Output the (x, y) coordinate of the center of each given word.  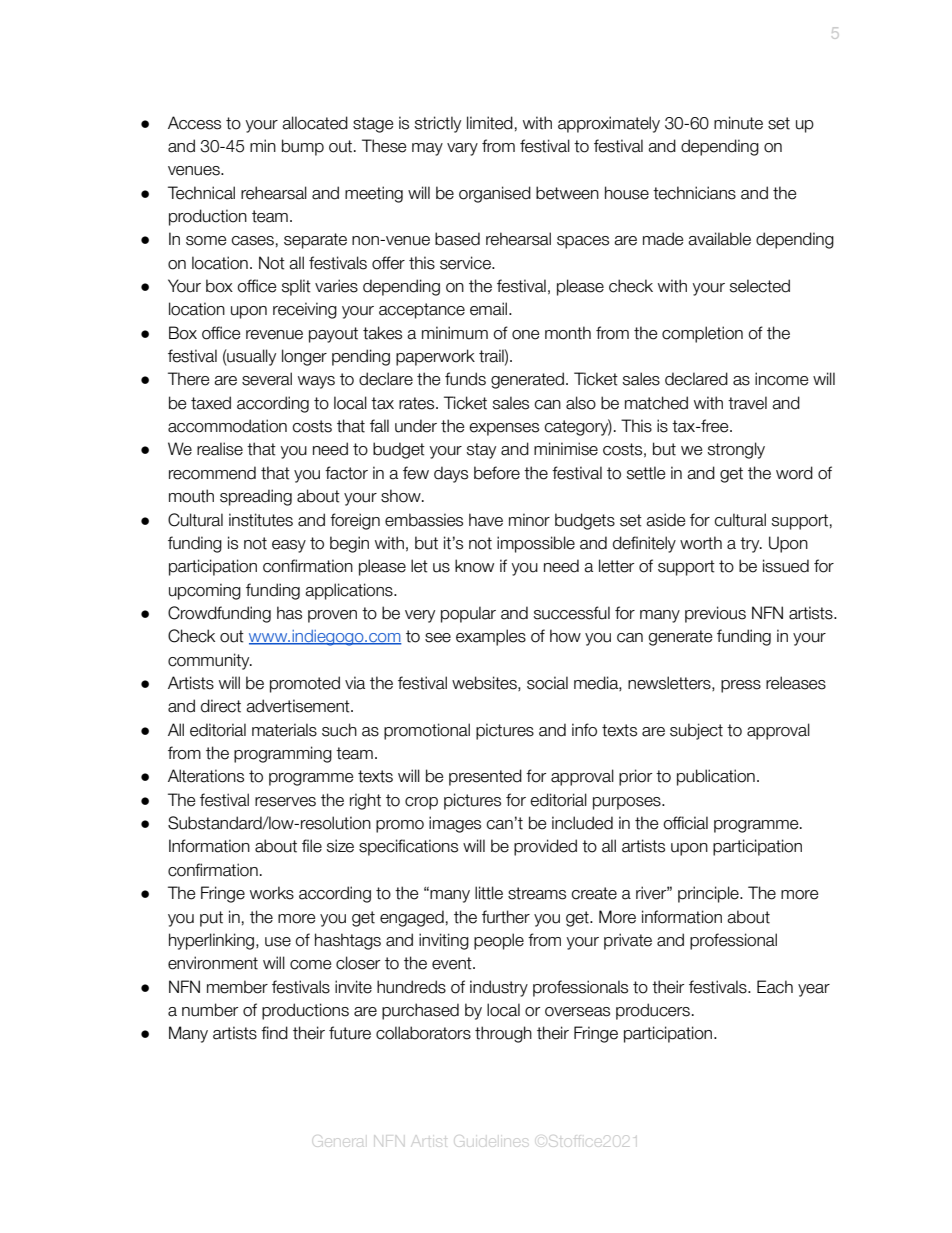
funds (465, 379)
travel (747, 403)
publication (716, 777)
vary (462, 149)
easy (289, 546)
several (267, 379)
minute (738, 123)
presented (485, 777)
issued (786, 566)
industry (499, 988)
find (274, 1033)
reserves (285, 802)
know (474, 566)
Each (775, 987)
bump (303, 147)
